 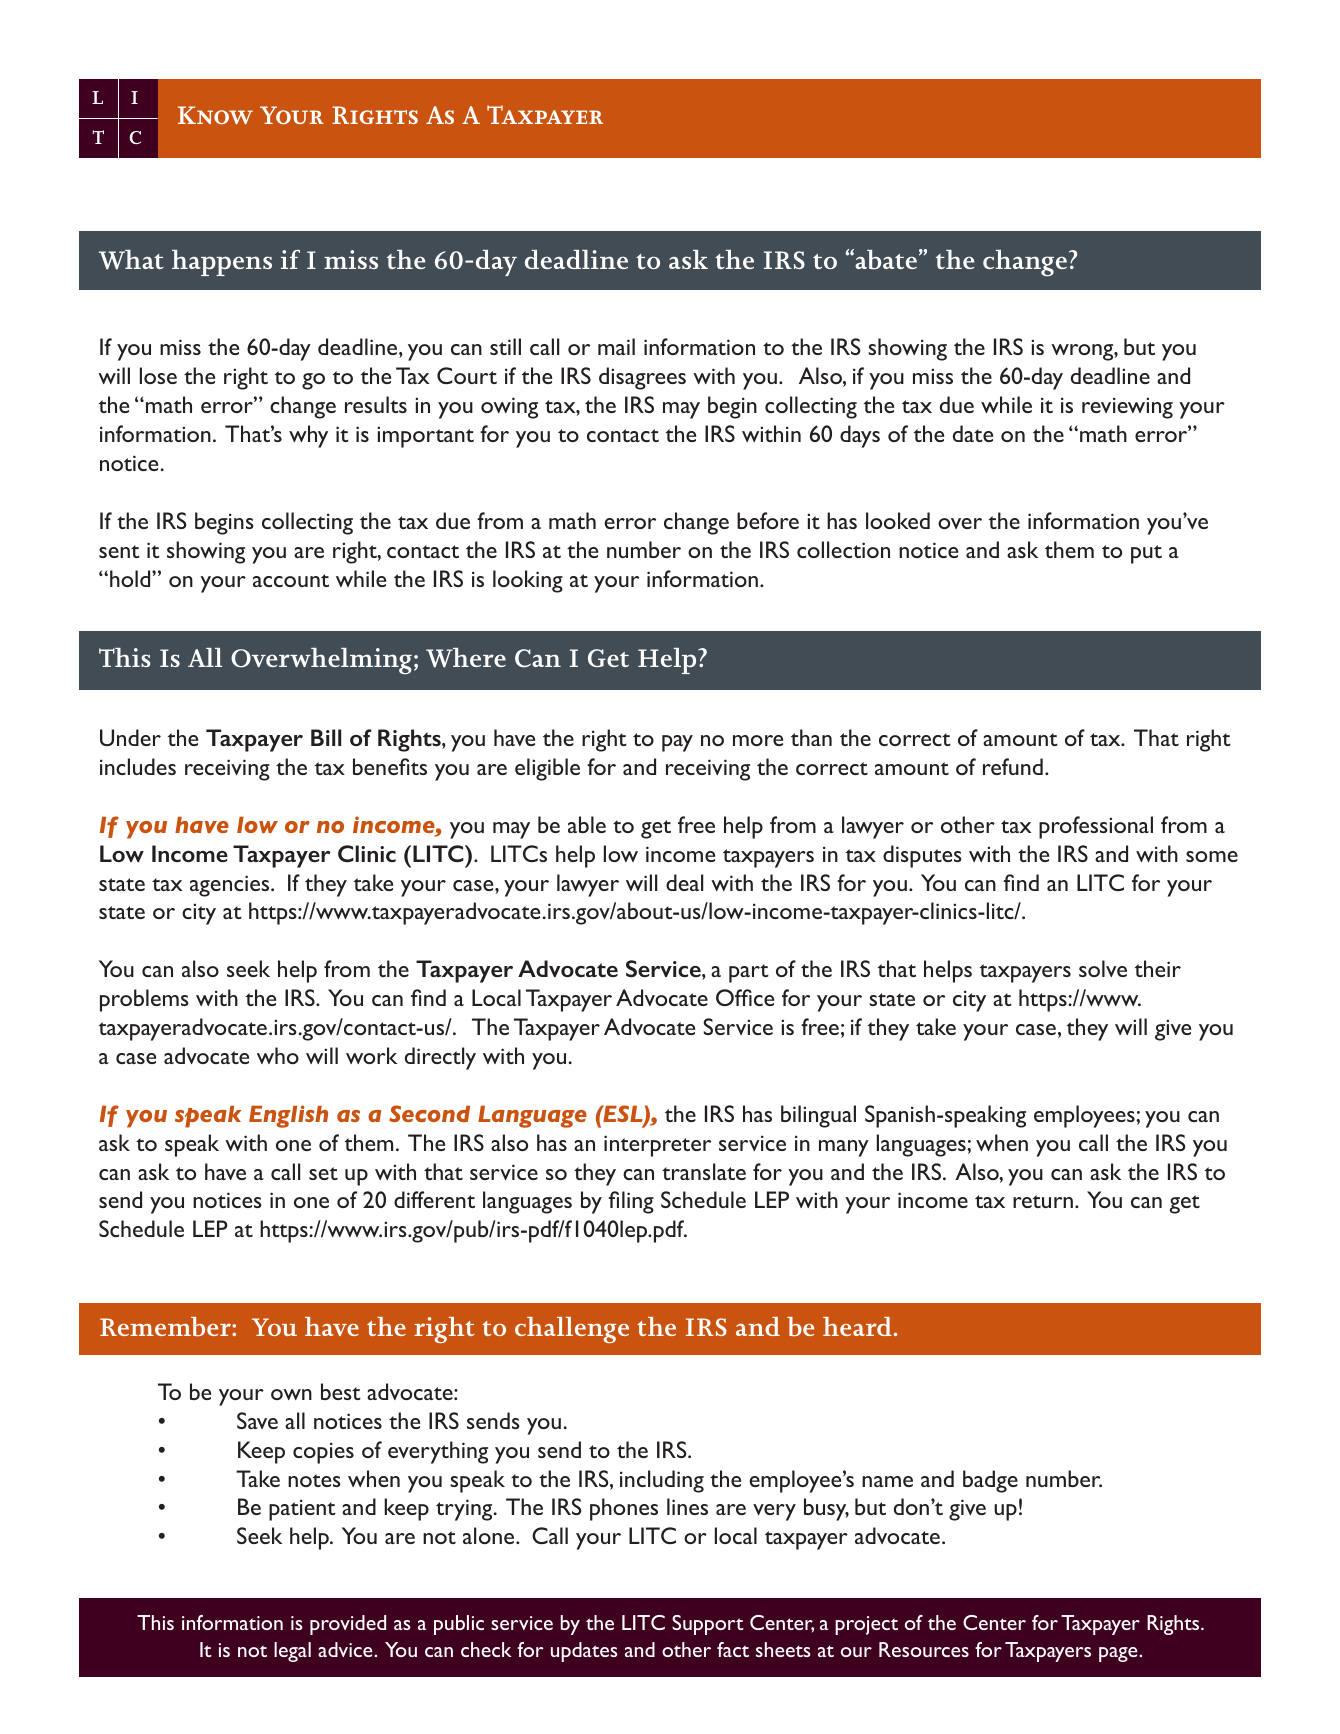 I want to click on refund, so click(x=1013, y=766).
